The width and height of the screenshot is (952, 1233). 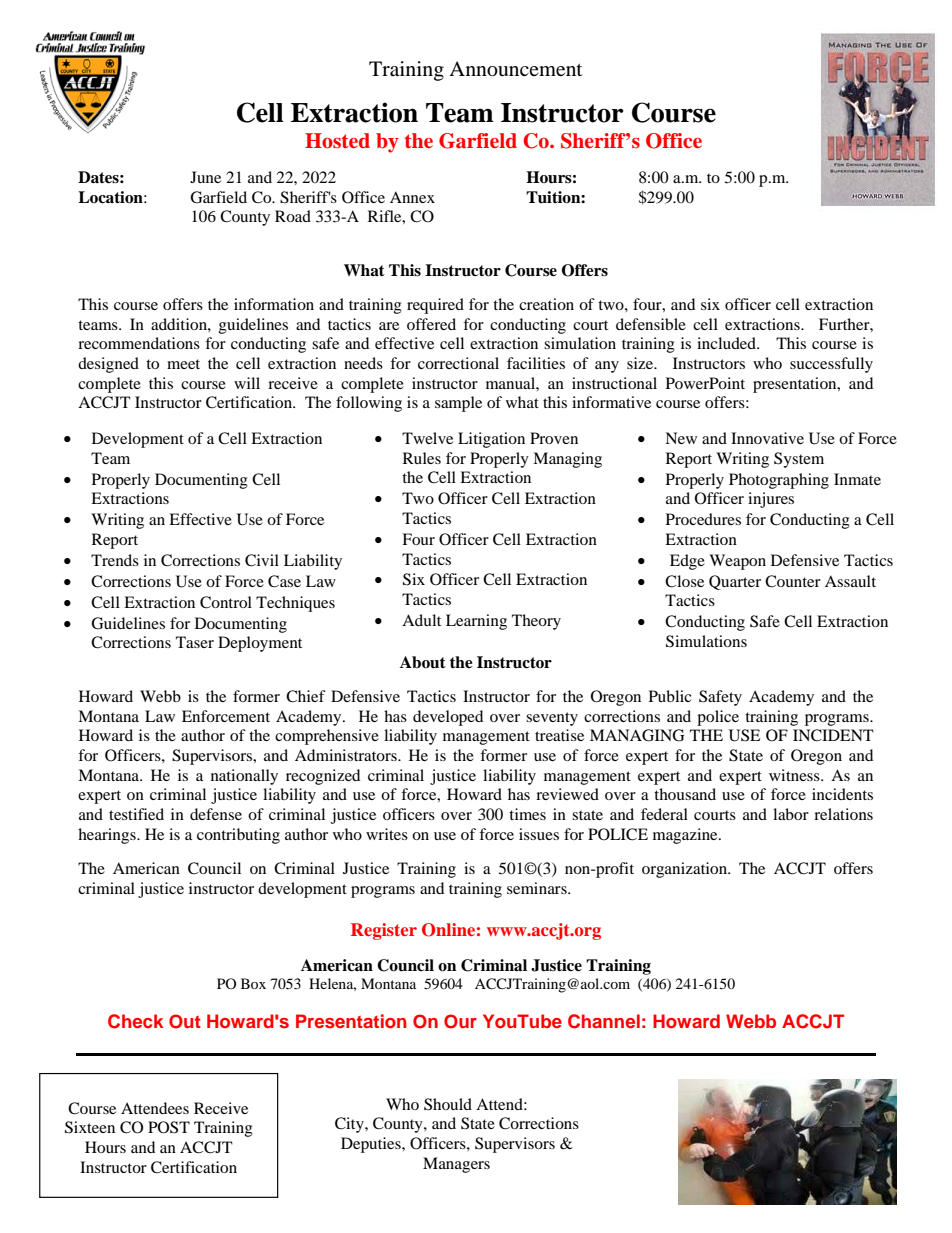 What do you see at coordinates (515, 69) in the screenshot?
I see `Announcement` at bounding box center [515, 69].
